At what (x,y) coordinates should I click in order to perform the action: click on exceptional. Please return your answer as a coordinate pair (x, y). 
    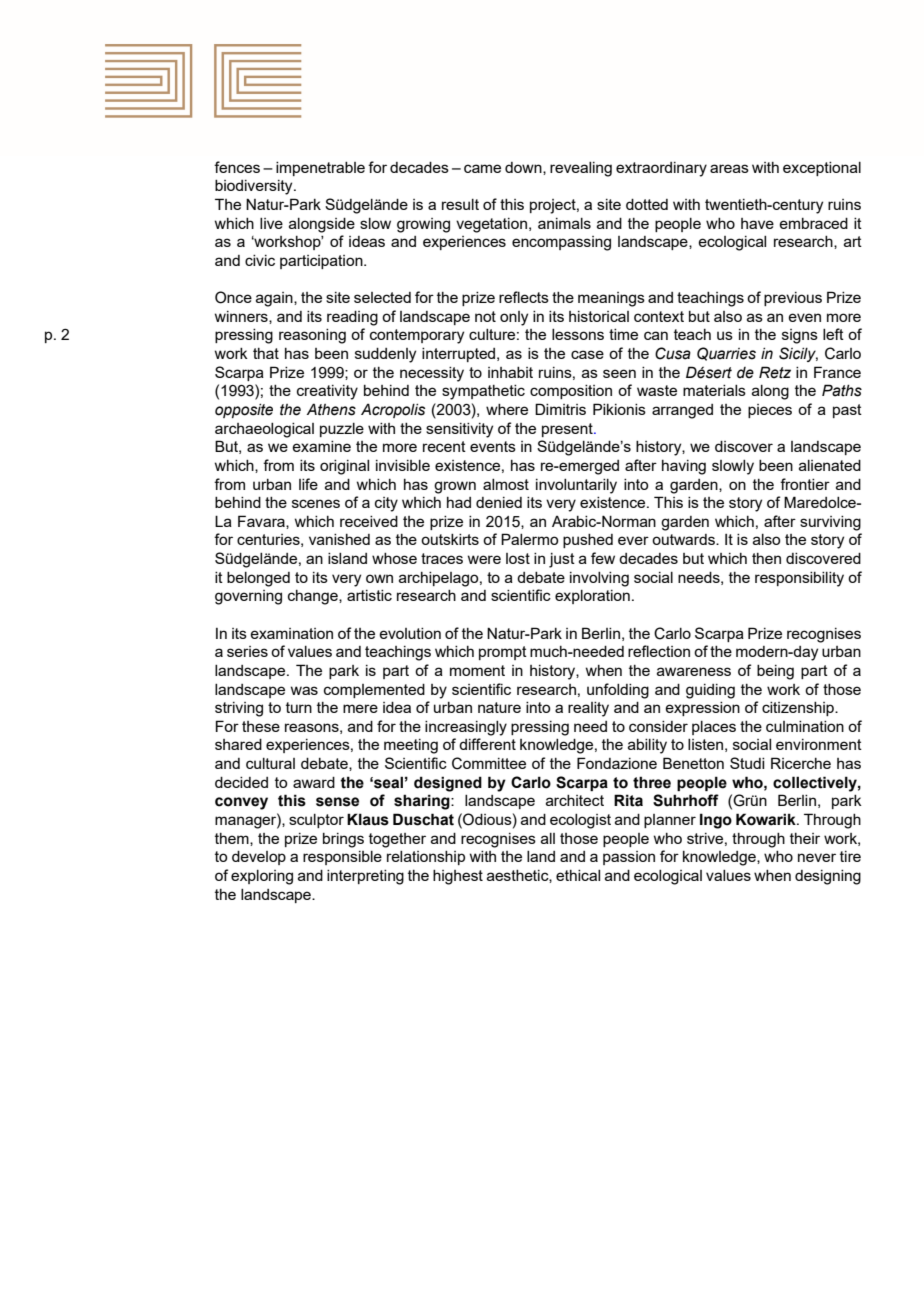
    Looking at the image, I should click on (822, 169).
